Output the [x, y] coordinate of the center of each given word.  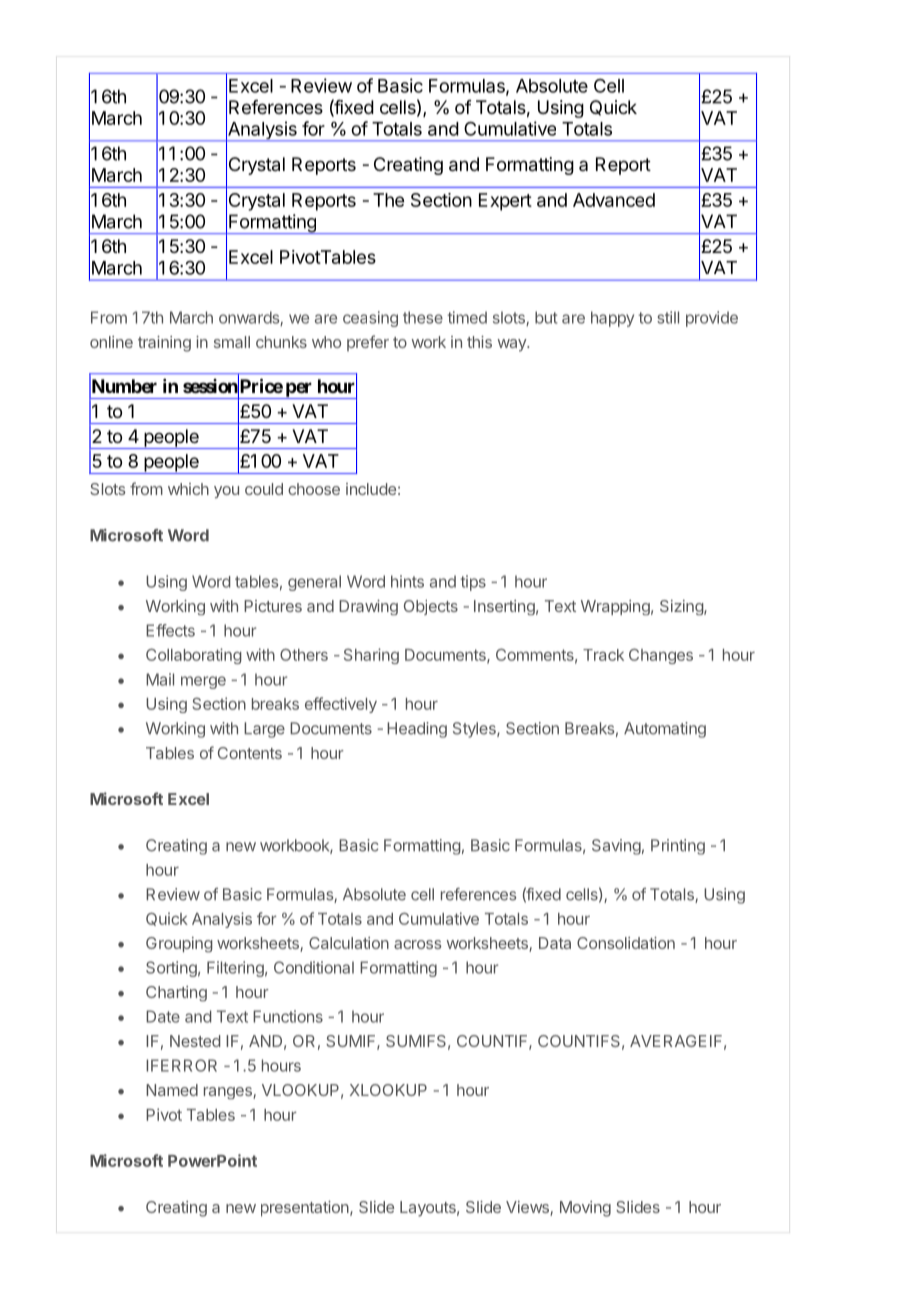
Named [172, 1090]
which [188, 489]
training [164, 344]
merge [203, 682]
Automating [665, 730]
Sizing [682, 607]
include [371, 489]
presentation [306, 1209]
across [417, 944]
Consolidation [626, 943]
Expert [505, 202]
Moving [585, 1209]
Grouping [179, 945]
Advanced [614, 200]
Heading [417, 730]
